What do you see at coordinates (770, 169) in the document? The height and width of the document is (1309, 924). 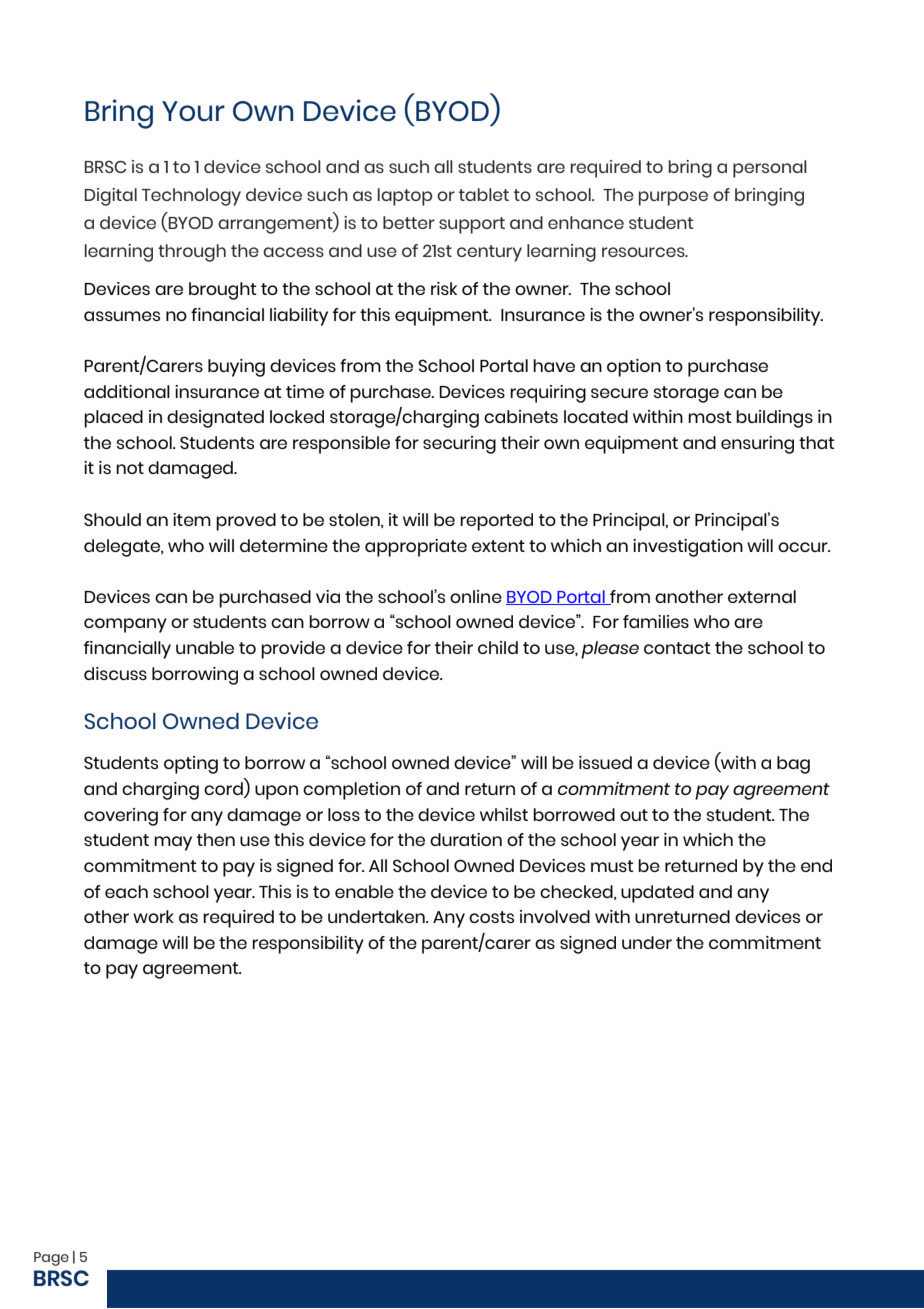 I see `personal` at bounding box center [770, 169].
